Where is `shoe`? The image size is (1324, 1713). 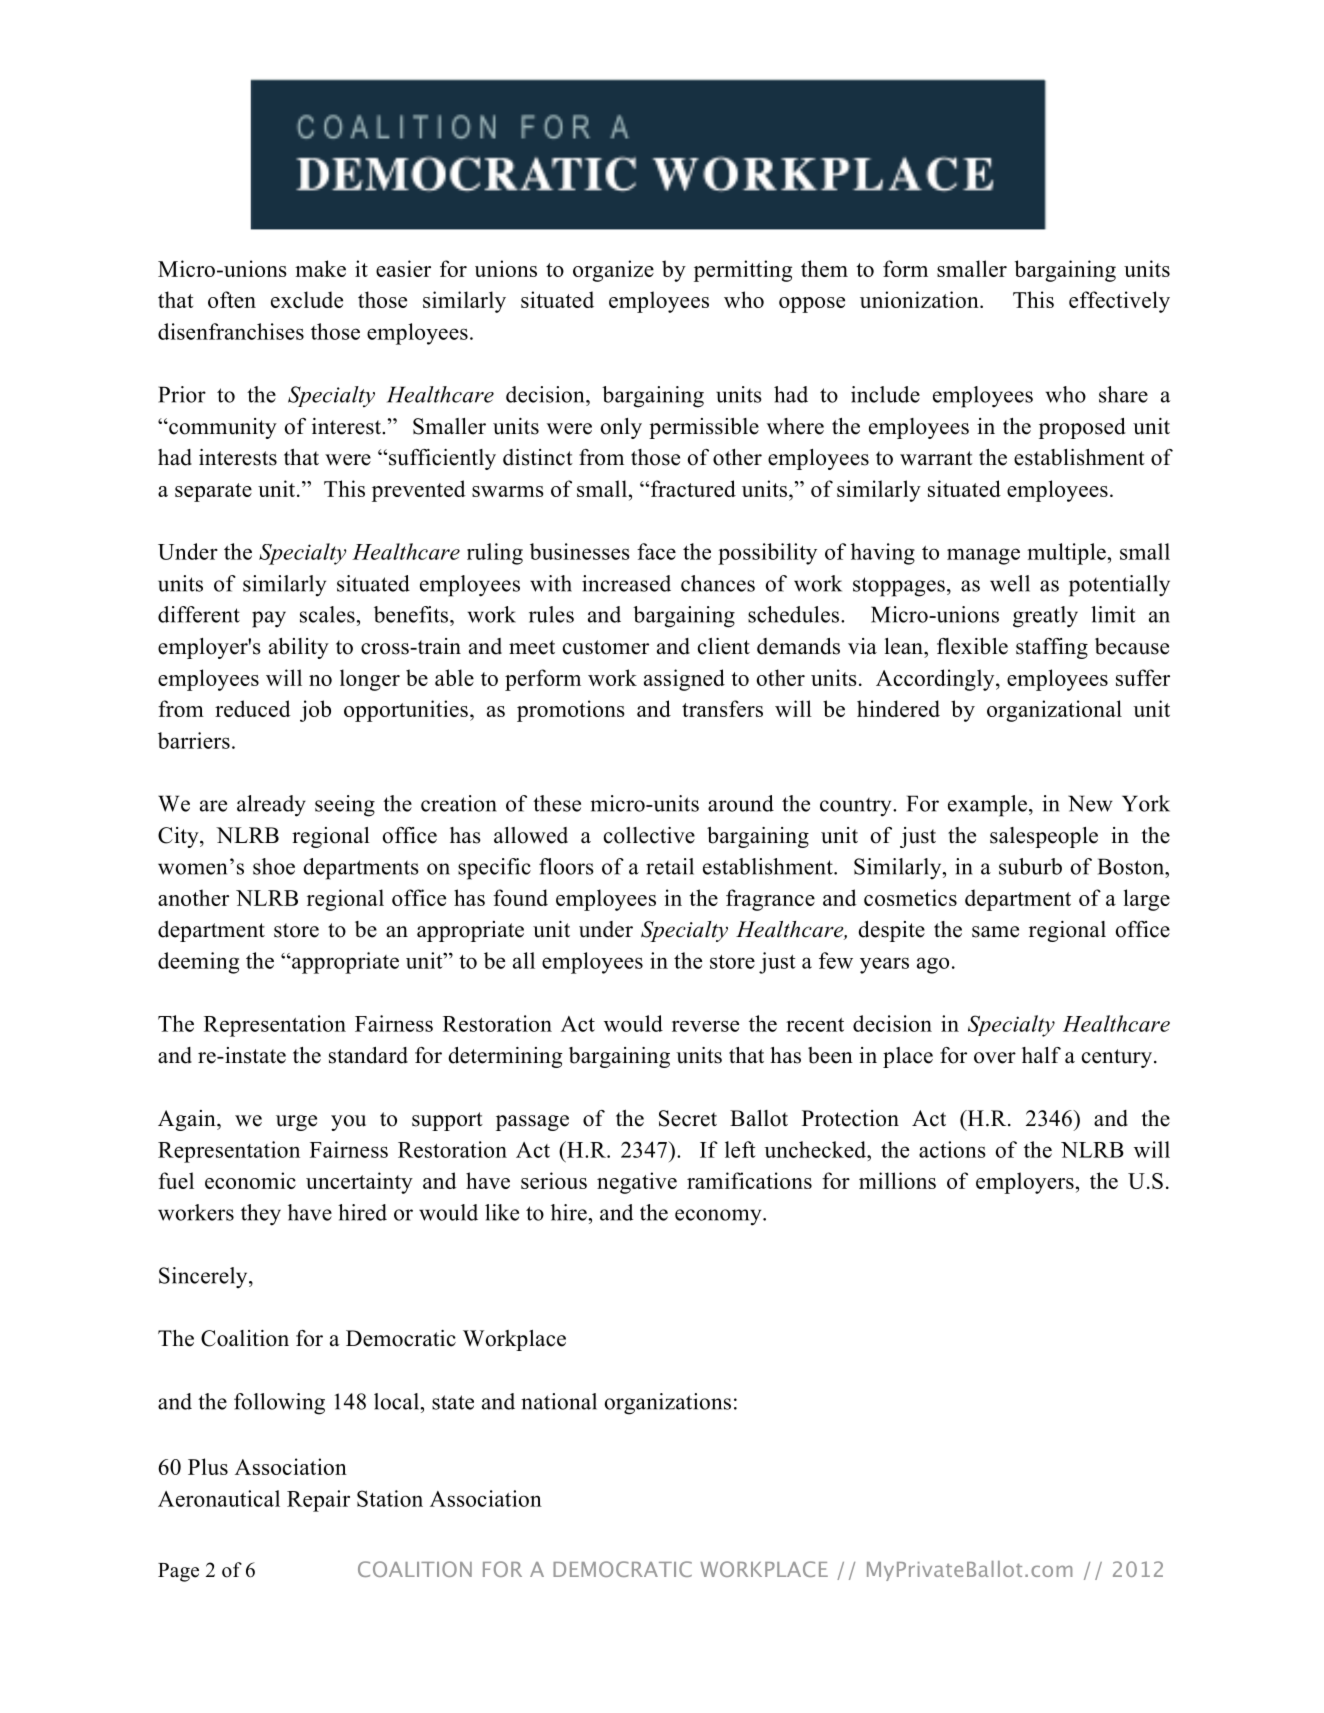 shoe is located at coordinates (274, 866).
